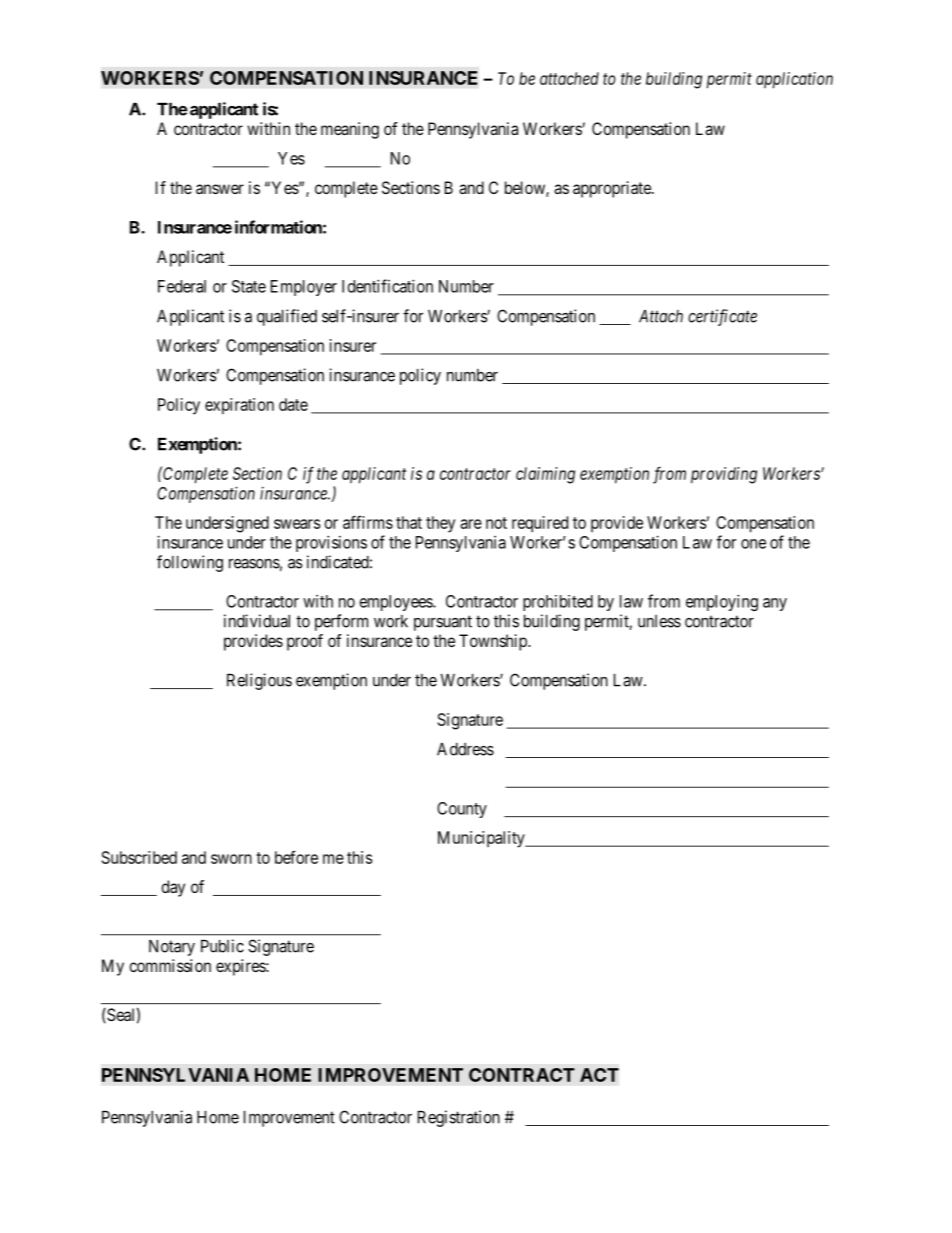  I want to click on application, so click(794, 80).
